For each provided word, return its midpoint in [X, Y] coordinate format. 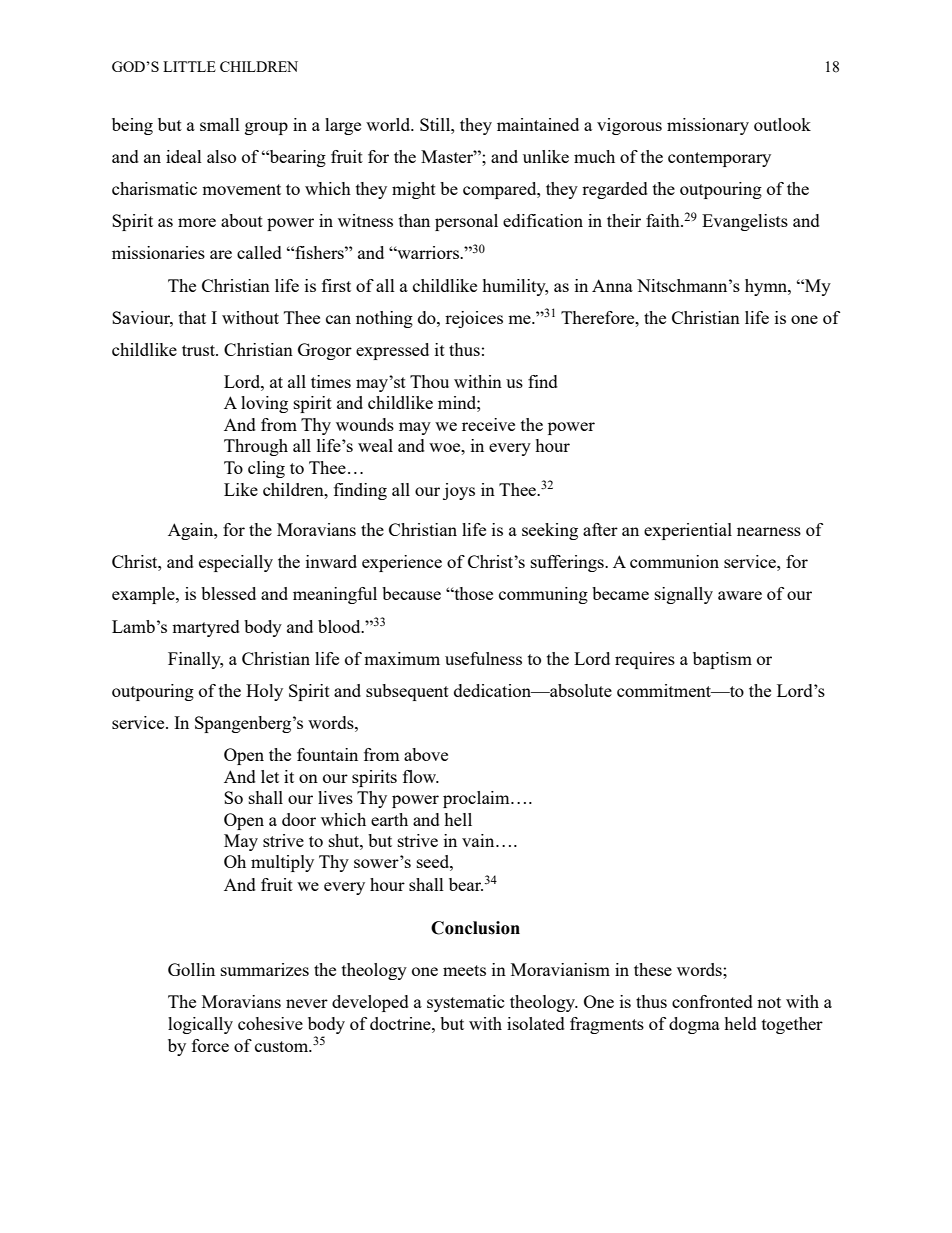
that [192, 317]
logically [200, 1025]
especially [236, 563]
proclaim [477, 799]
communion [674, 561]
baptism [722, 660]
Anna [612, 285]
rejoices [474, 319]
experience [402, 563]
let [270, 776]
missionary [708, 126]
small [220, 124]
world [389, 124]
